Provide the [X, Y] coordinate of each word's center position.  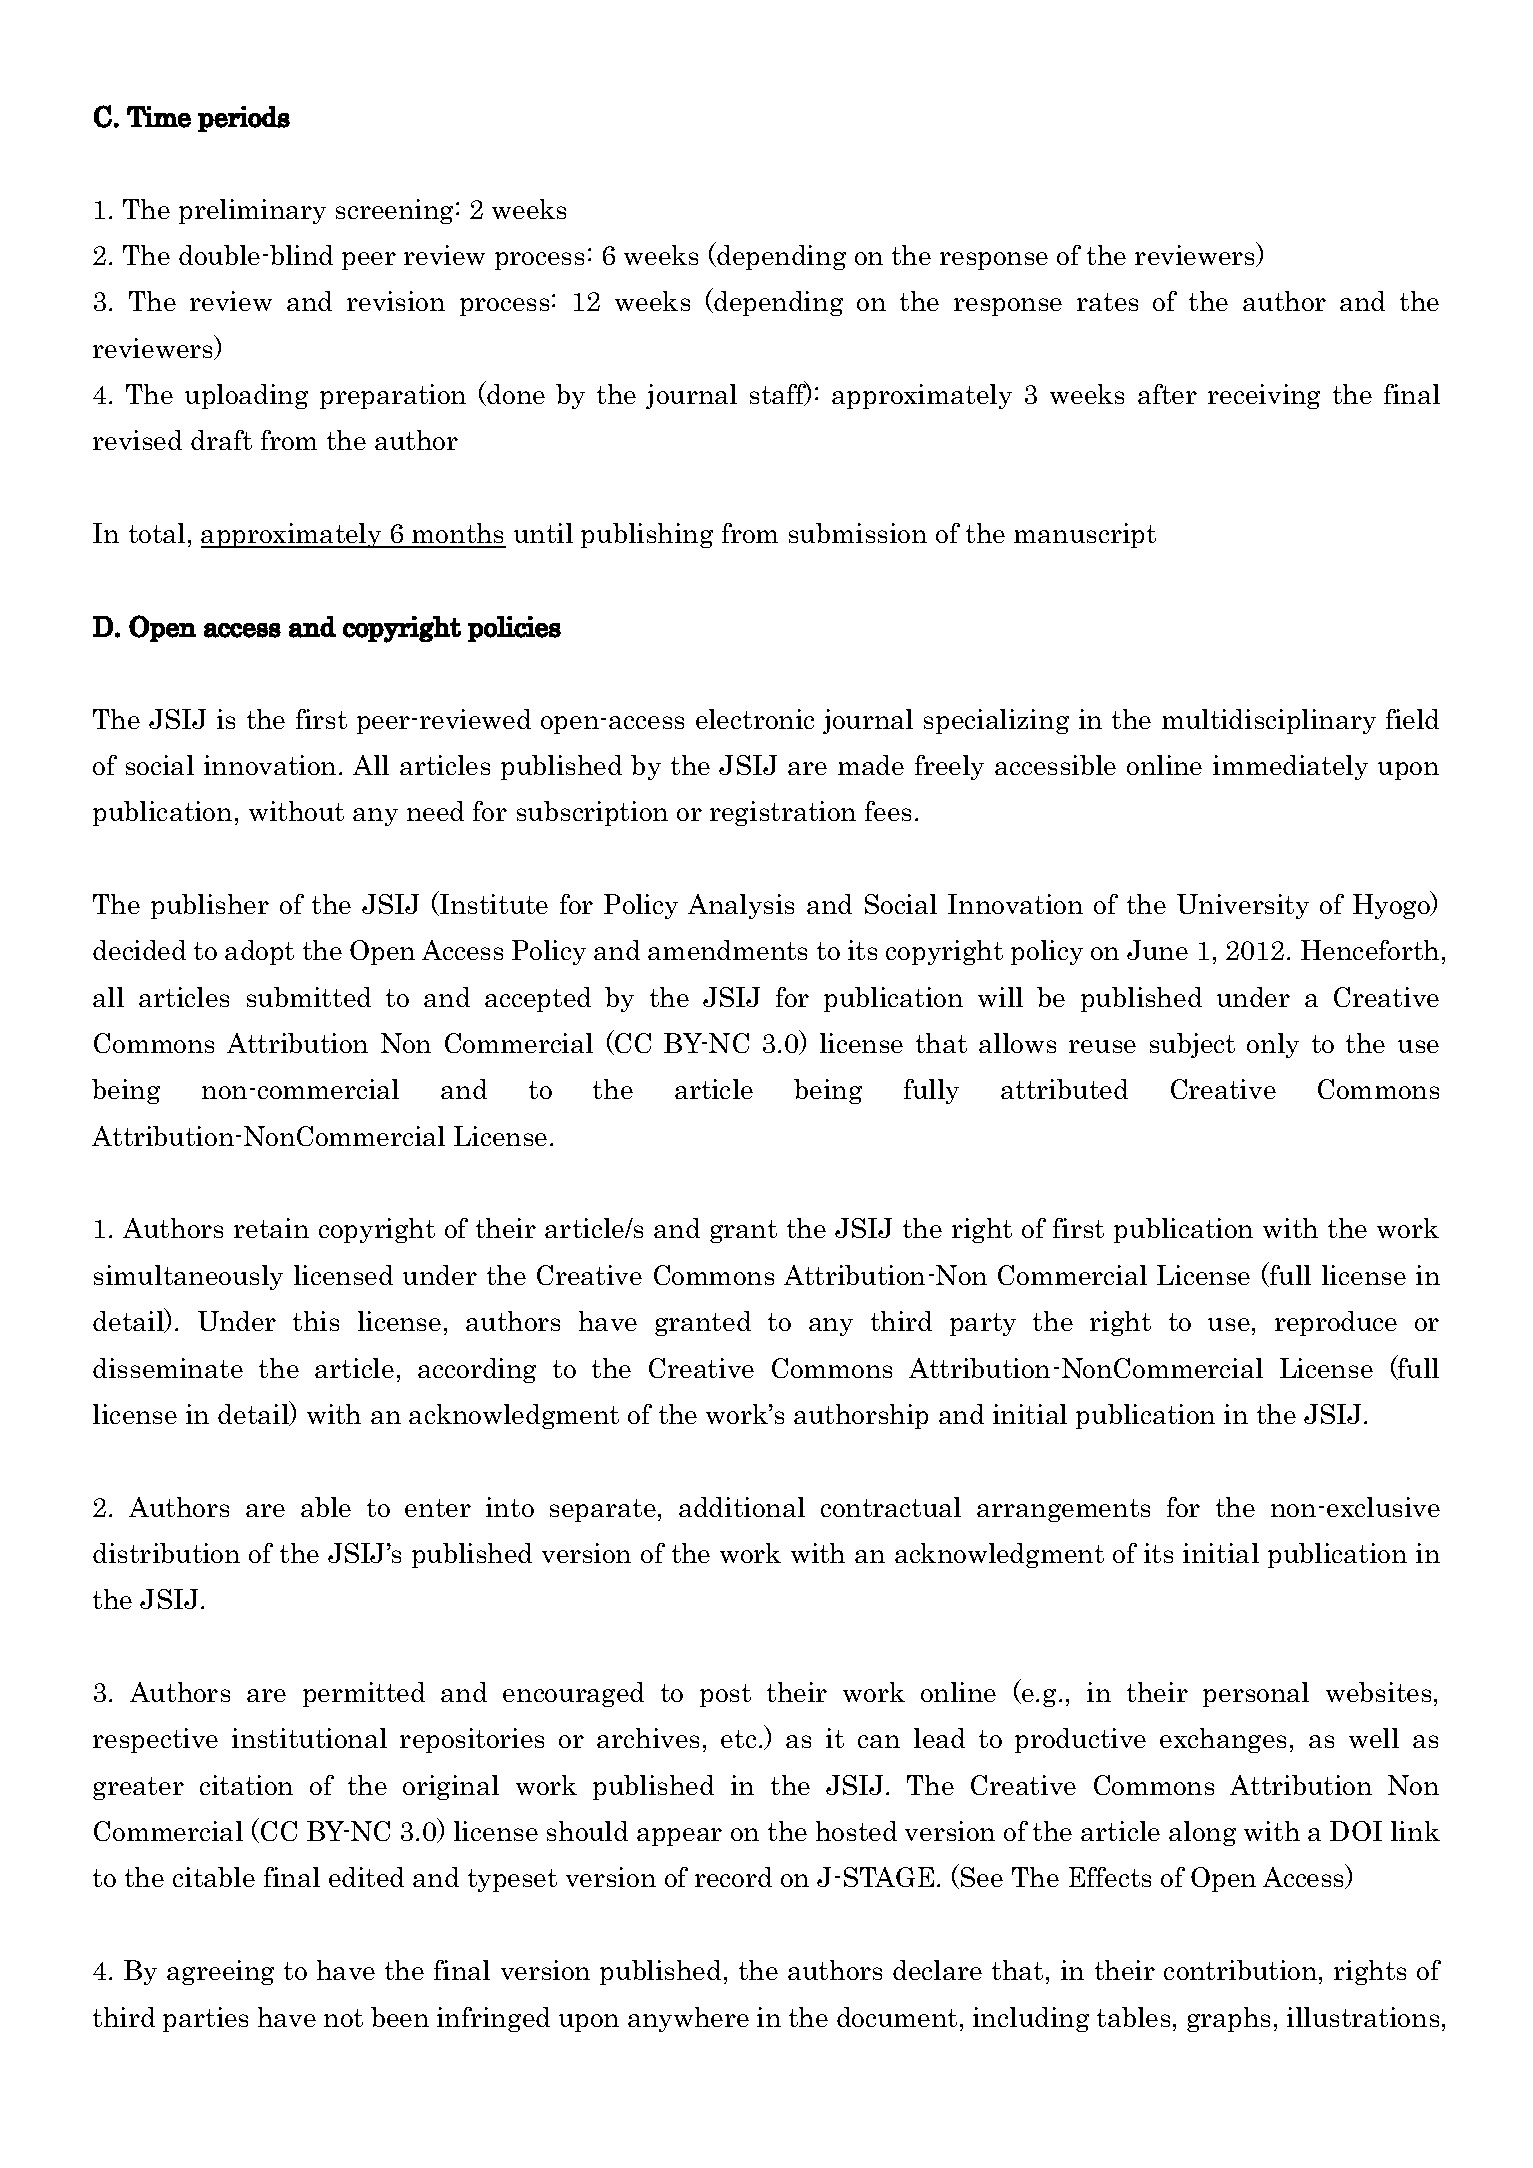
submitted [309, 997]
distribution [166, 1553]
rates [1107, 302]
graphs [1228, 2019]
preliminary [252, 211]
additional [742, 1507]
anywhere [688, 2019]
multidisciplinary [1269, 721]
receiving [1264, 396]
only [1273, 1045]
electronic [755, 719]
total [157, 533]
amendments [727, 950]
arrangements [1063, 1510]
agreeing [220, 1972]
